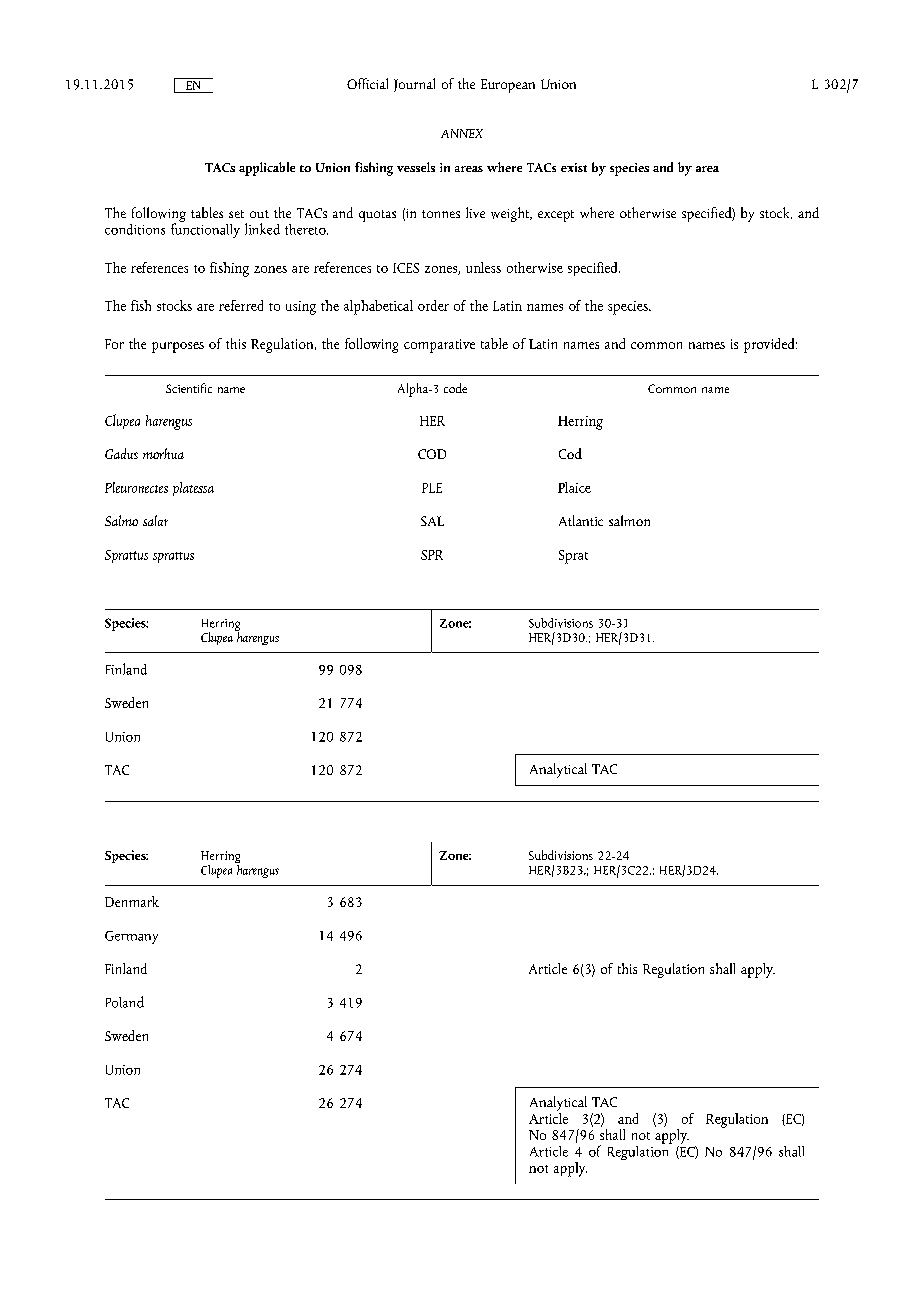 The image size is (924, 1308). What do you see at coordinates (267, 169) in the screenshot?
I see `applicable` at bounding box center [267, 169].
